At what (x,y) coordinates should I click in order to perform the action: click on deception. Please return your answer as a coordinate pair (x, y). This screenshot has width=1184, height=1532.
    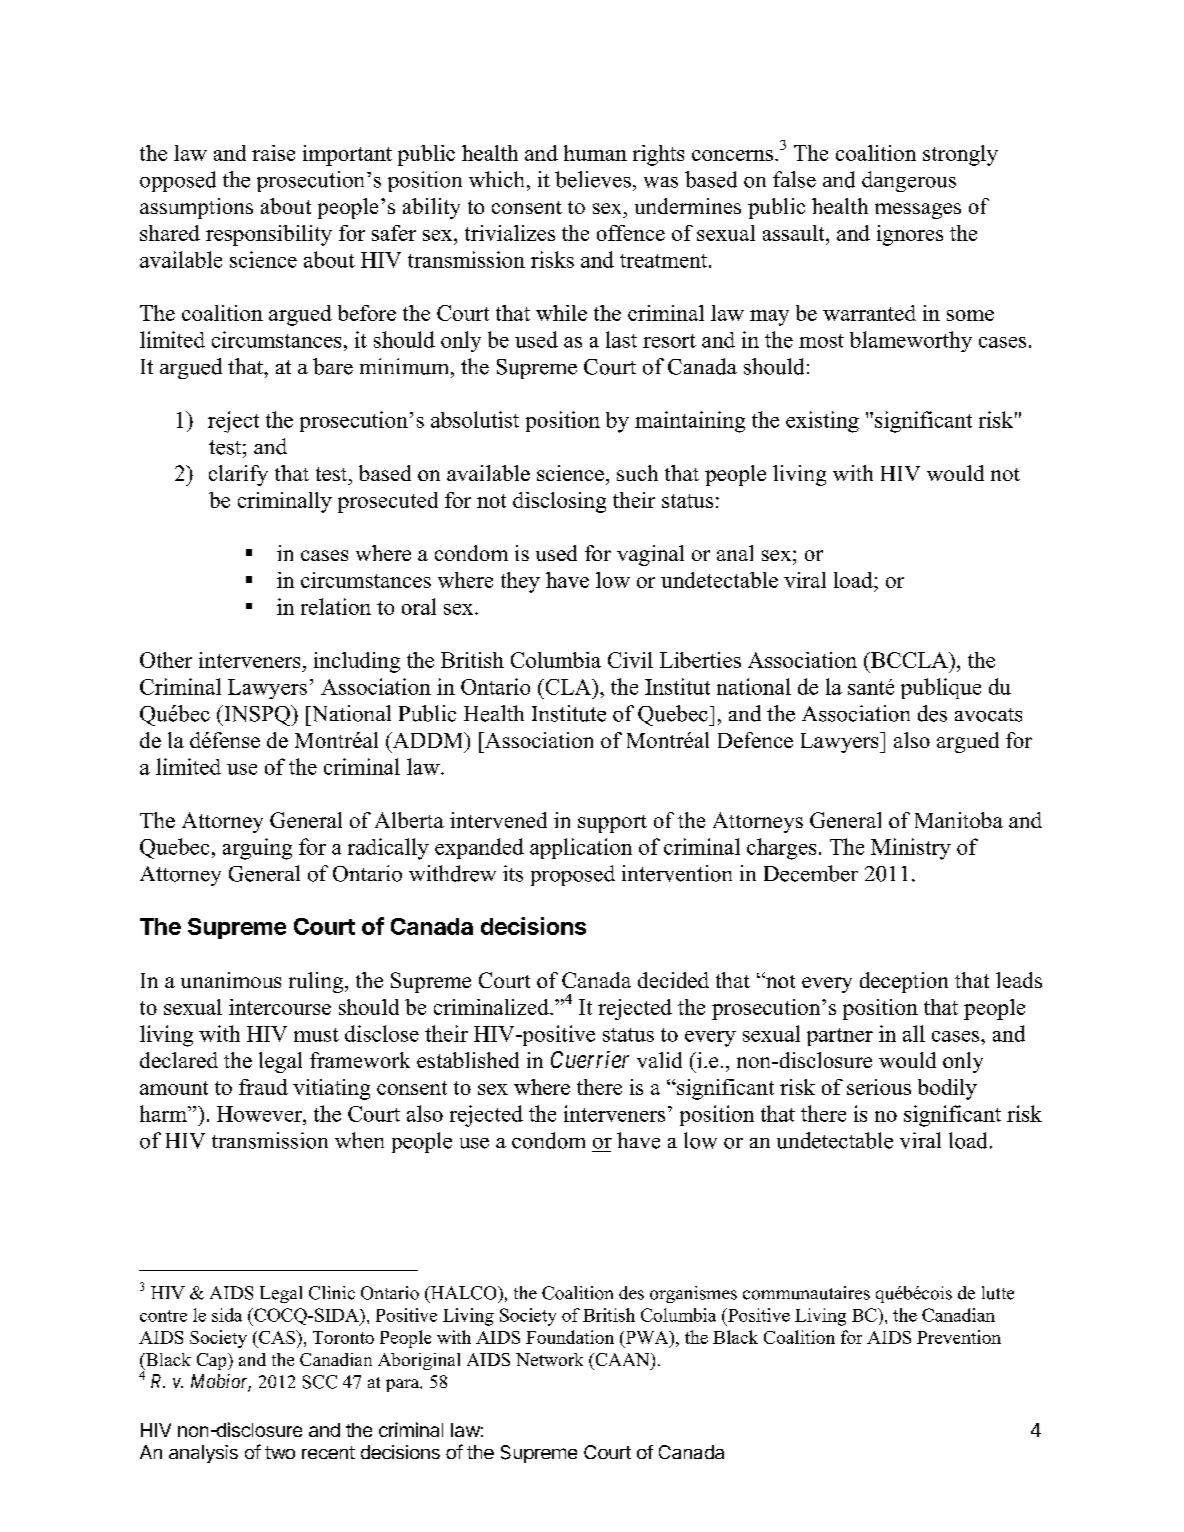
    Looking at the image, I should click on (904, 982).
